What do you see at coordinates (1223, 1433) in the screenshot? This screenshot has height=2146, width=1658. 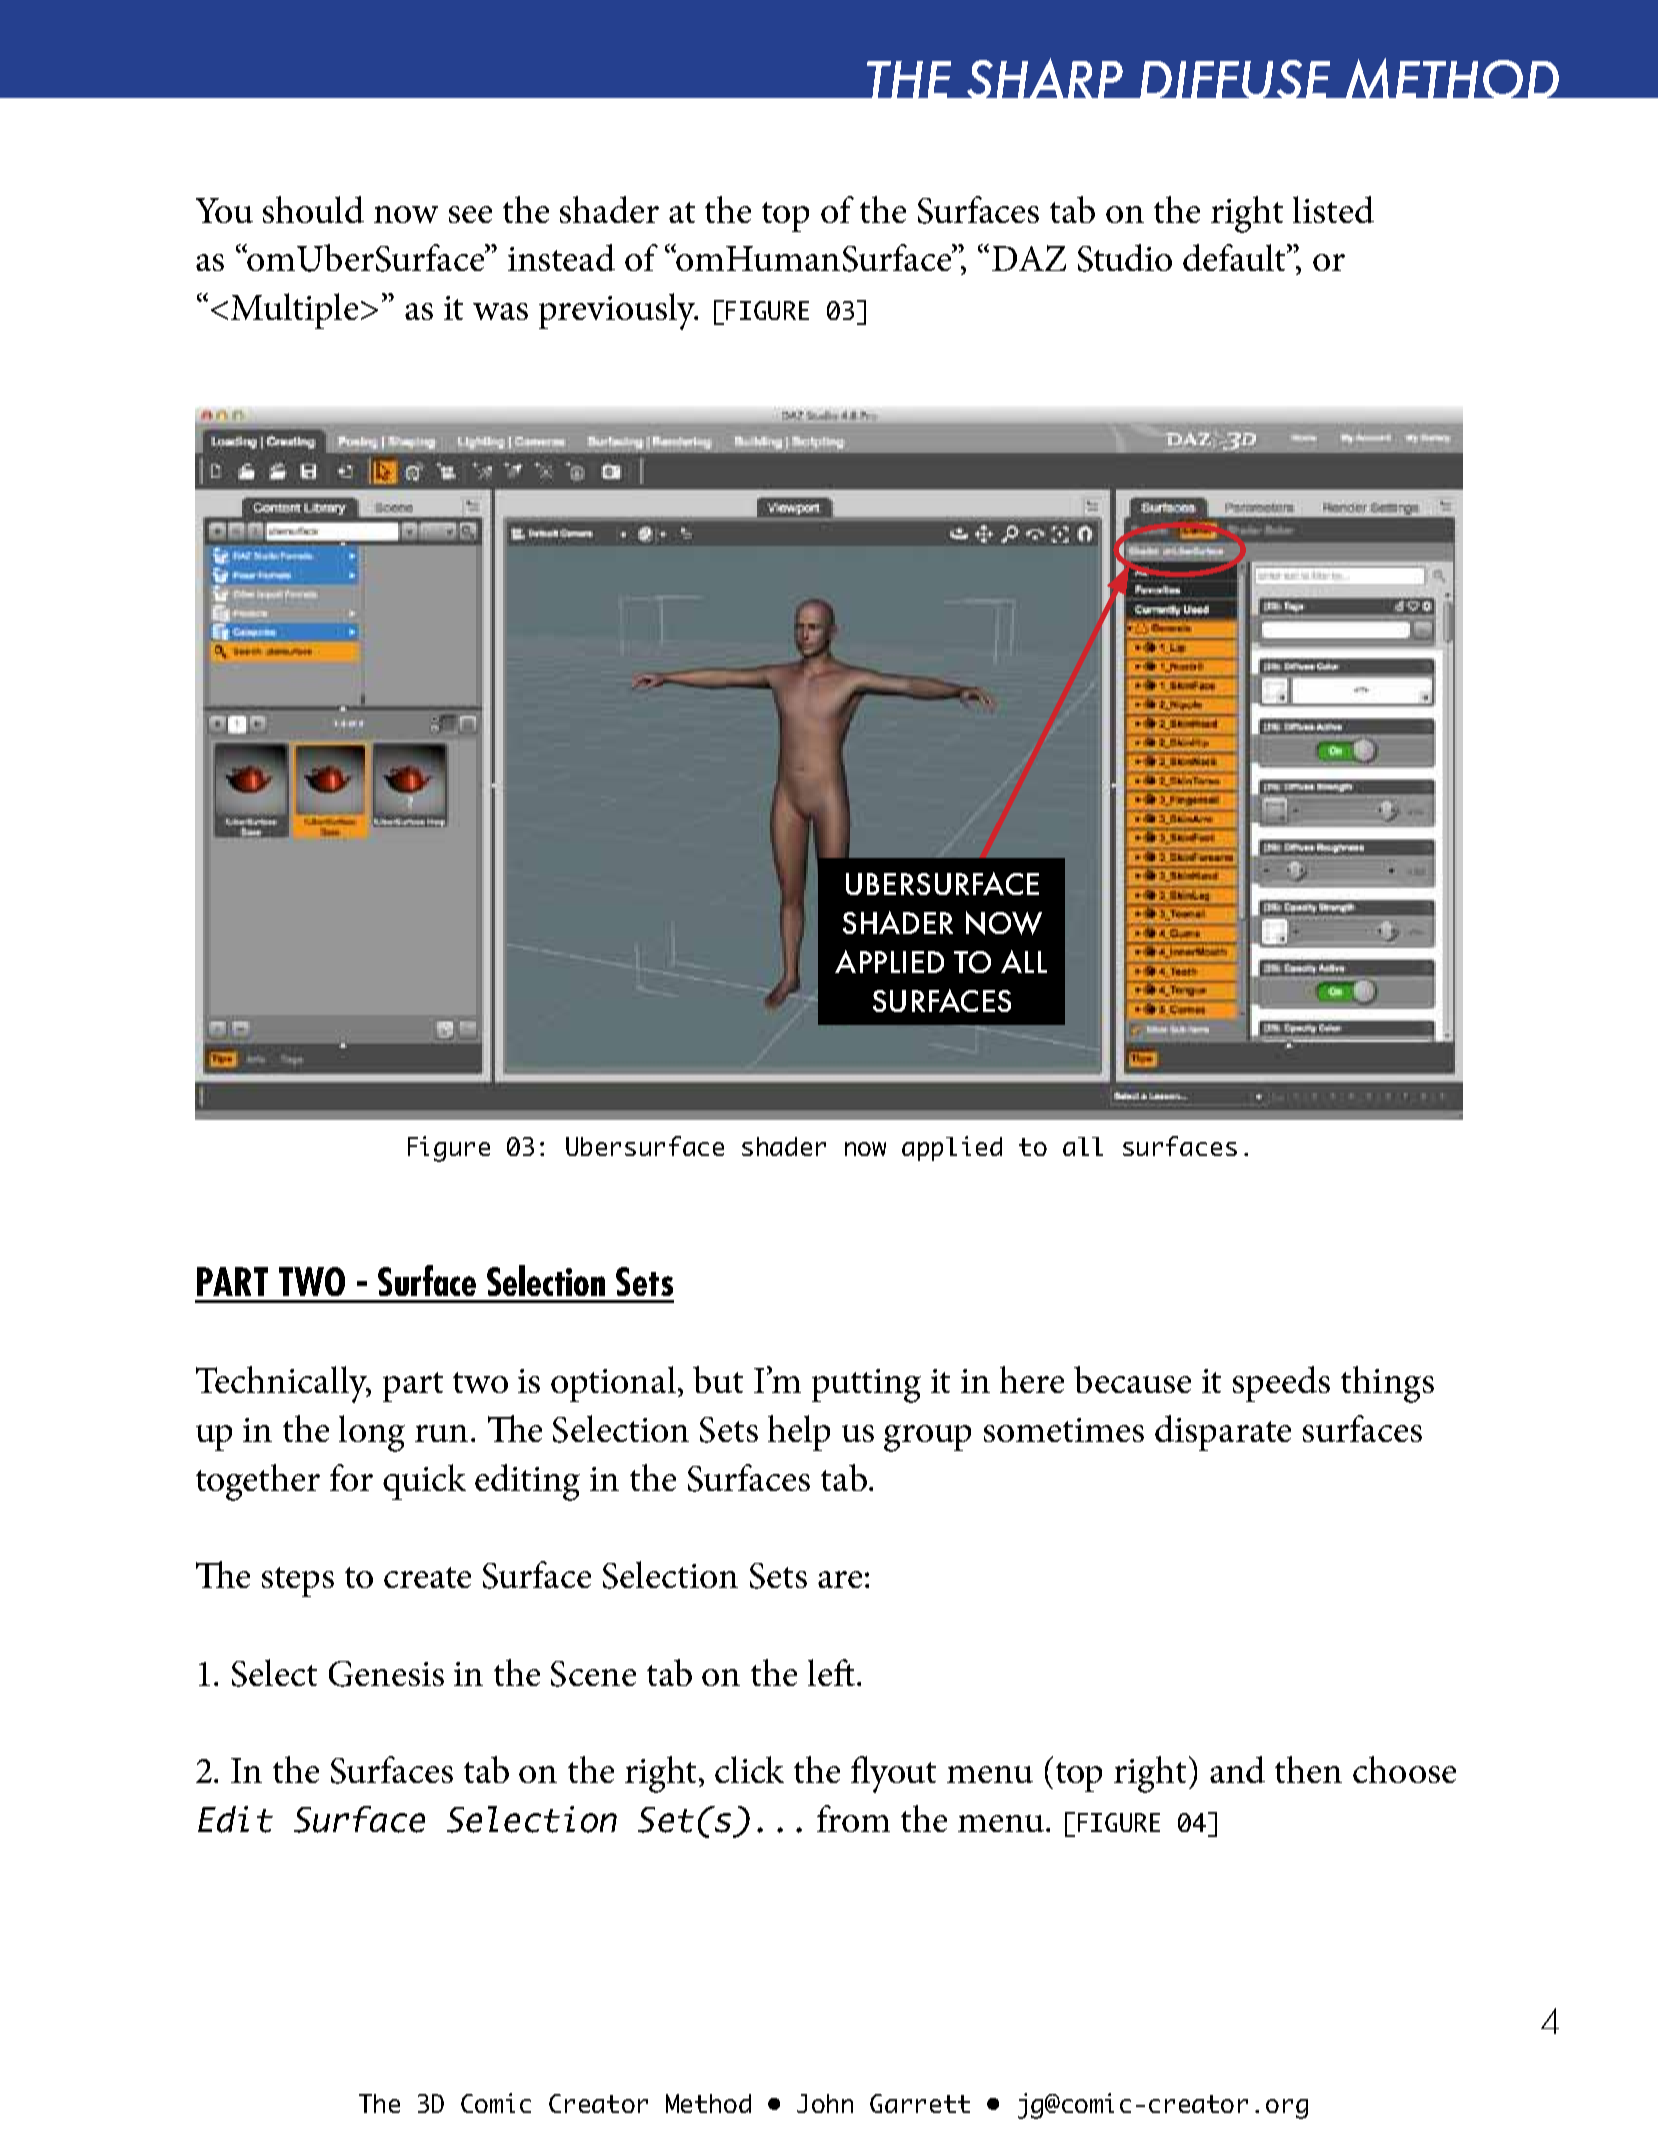 I see `disparate` at bounding box center [1223, 1433].
